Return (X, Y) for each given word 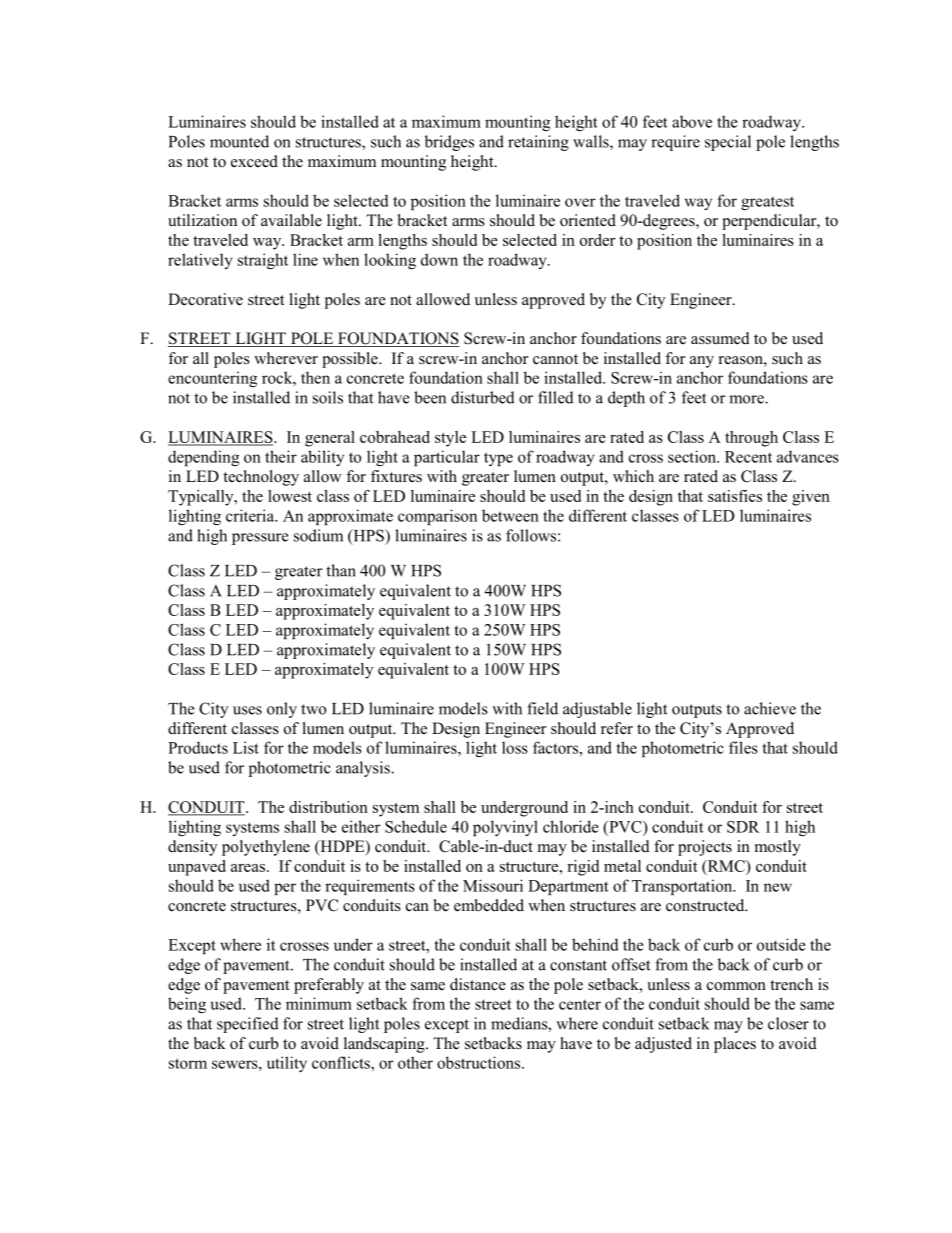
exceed (254, 161)
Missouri (493, 885)
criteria (251, 515)
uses (247, 710)
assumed (720, 338)
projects (705, 848)
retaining (538, 143)
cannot (555, 359)
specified (248, 1025)
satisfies (735, 496)
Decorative (205, 299)
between (510, 515)
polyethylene (266, 848)
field (542, 708)
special (728, 143)
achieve (770, 708)
